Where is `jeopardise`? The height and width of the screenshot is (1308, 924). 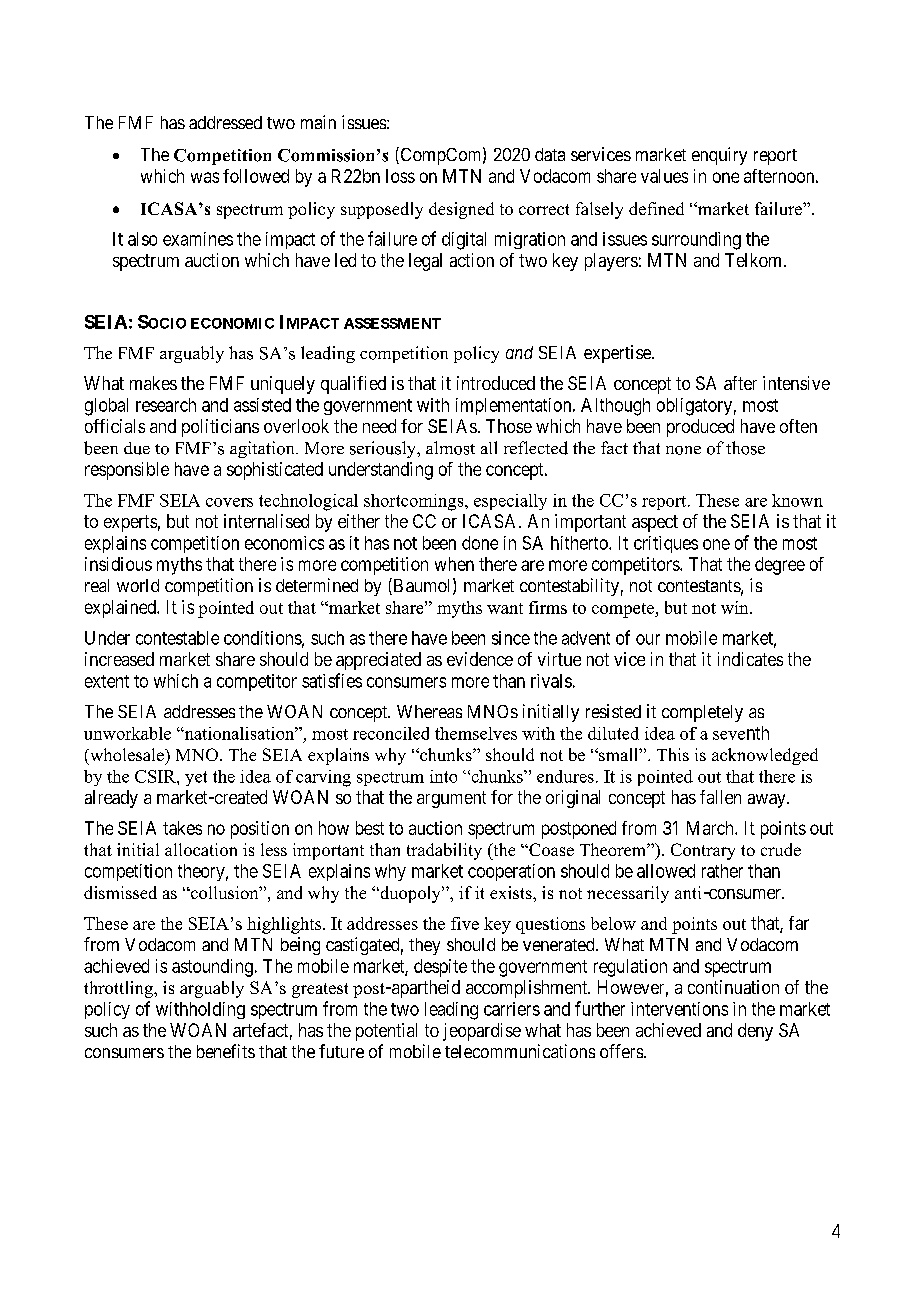
jeopardise is located at coordinates (482, 1032).
